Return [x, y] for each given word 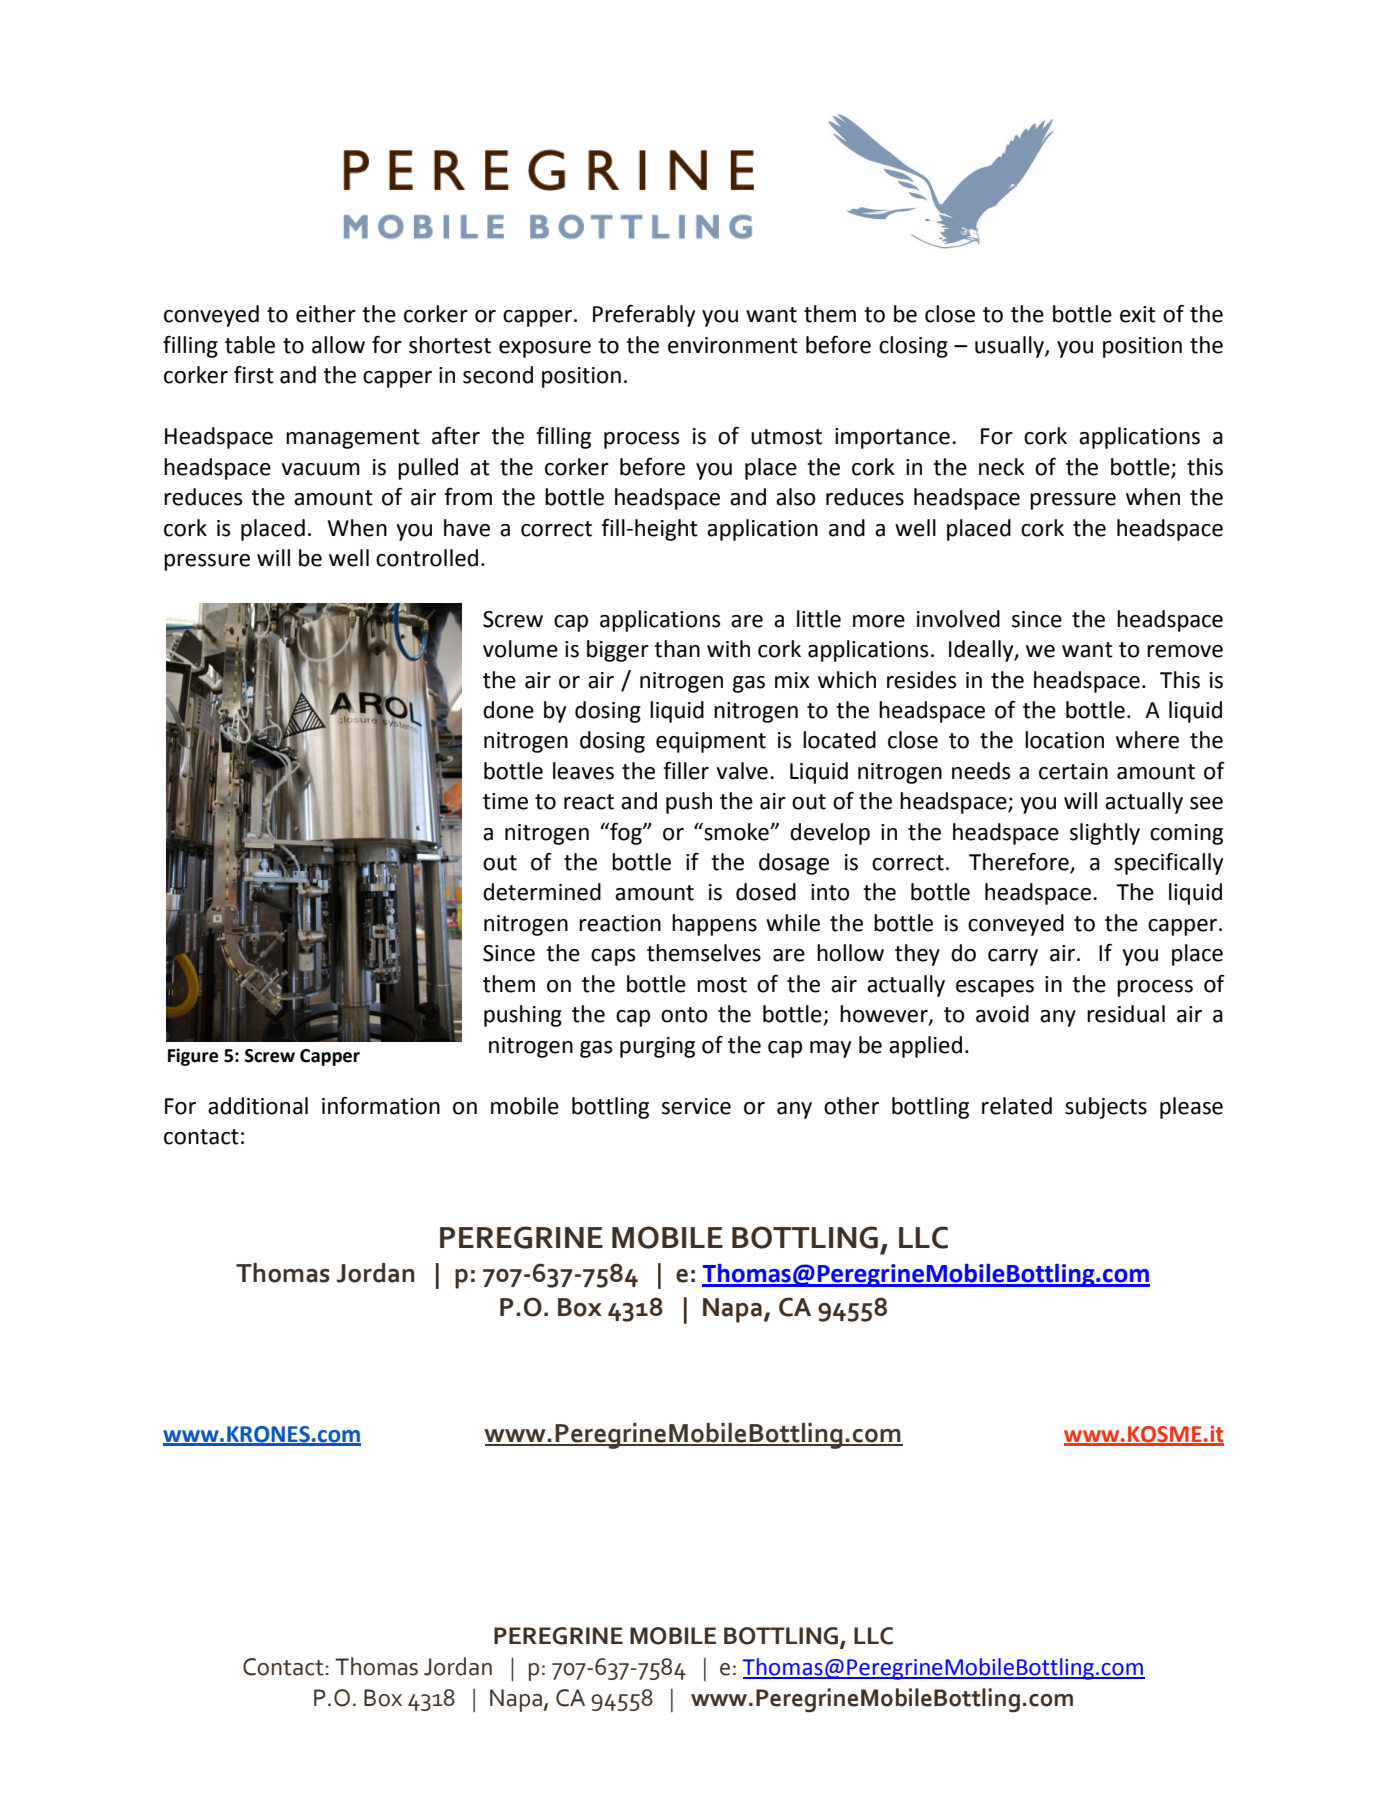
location [1064, 740]
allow [338, 345]
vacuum [320, 469]
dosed [766, 892]
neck [1002, 467]
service [696, 1106]
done [508, 710]
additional [258, 1106]
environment [733, 345]
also [795, 497]
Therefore [1020, 862]
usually [1010, 347]
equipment [711, 742]
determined [542, 892]
